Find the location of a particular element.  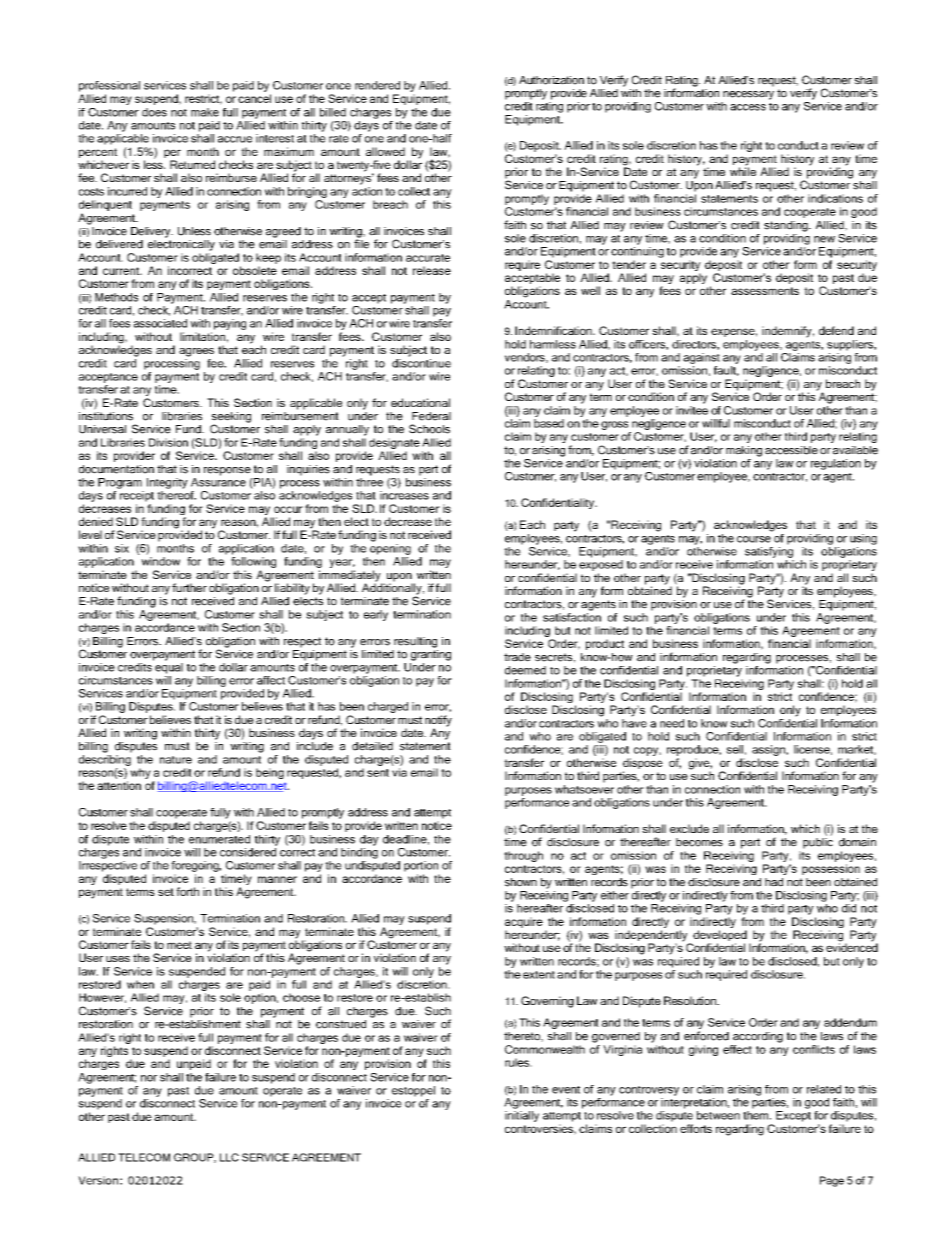

necessary is located at coordinates (748, 95).
